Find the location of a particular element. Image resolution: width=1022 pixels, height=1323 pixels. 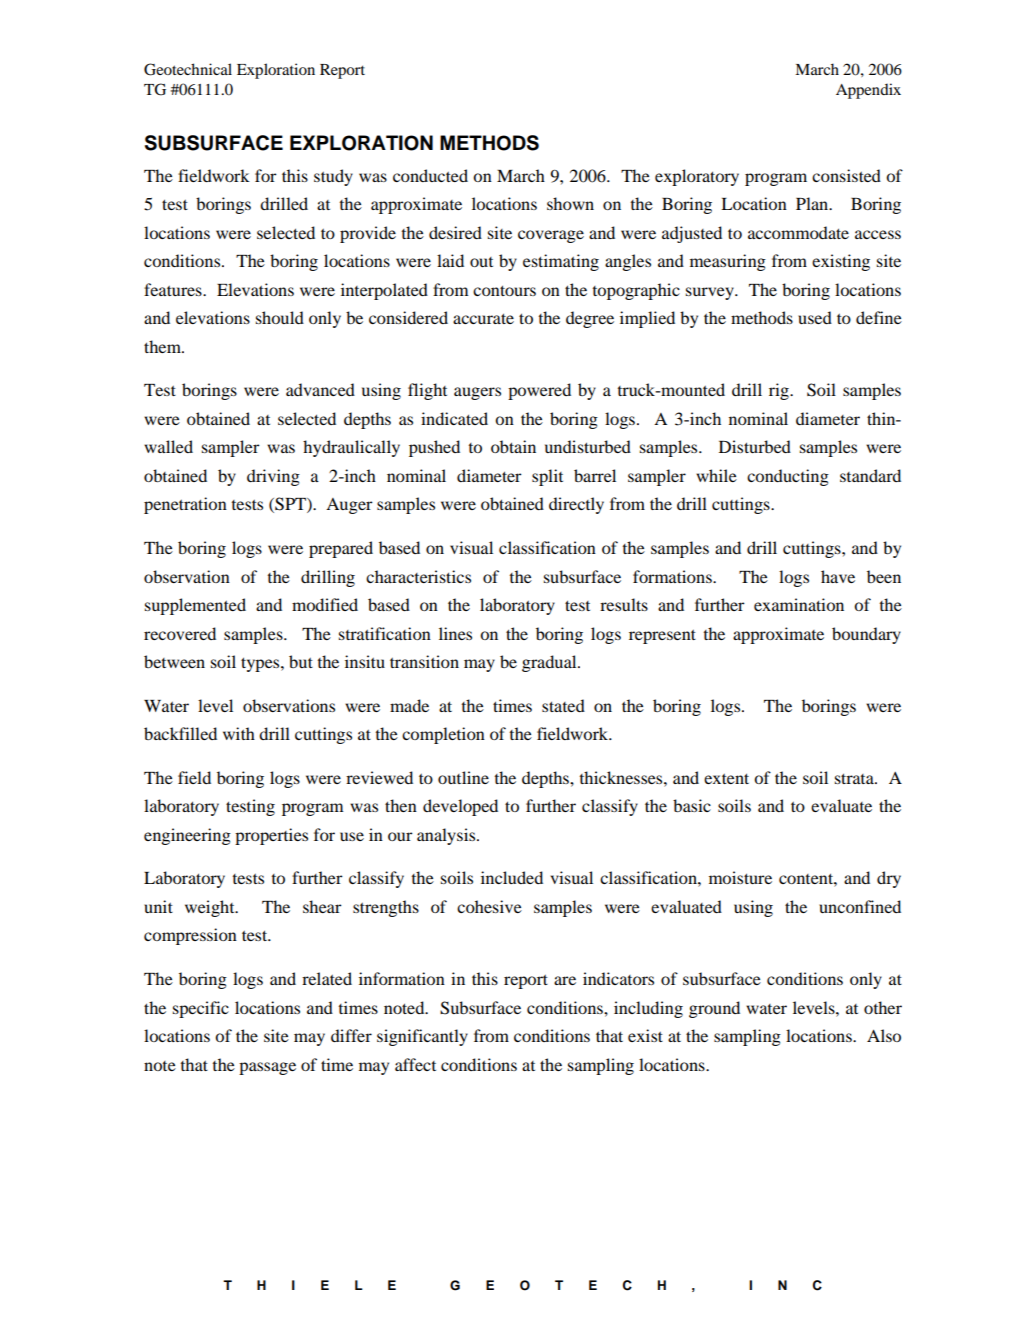

supplemented is located at coordinates (195, 606).
